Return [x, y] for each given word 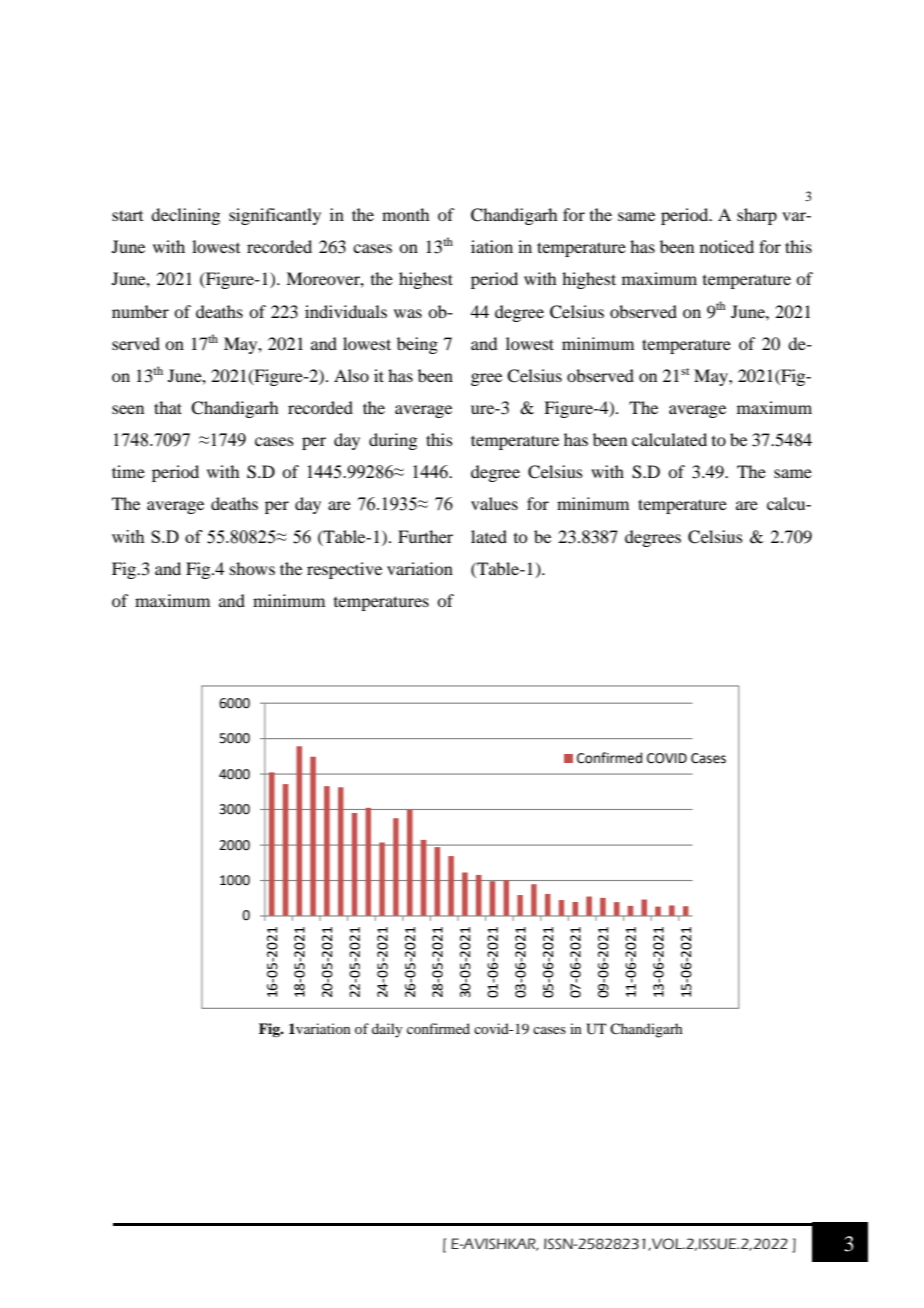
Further [425, 536]
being [417, 345]
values [494, 503]
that [168, 407]
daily [387, 1030]
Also [351, 375]
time [128, 471]
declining [185, 216]
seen [128, 409]
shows [252, 568]
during [393, 441]
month [405, 214]
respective [344, 570]
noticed [727, 246]
